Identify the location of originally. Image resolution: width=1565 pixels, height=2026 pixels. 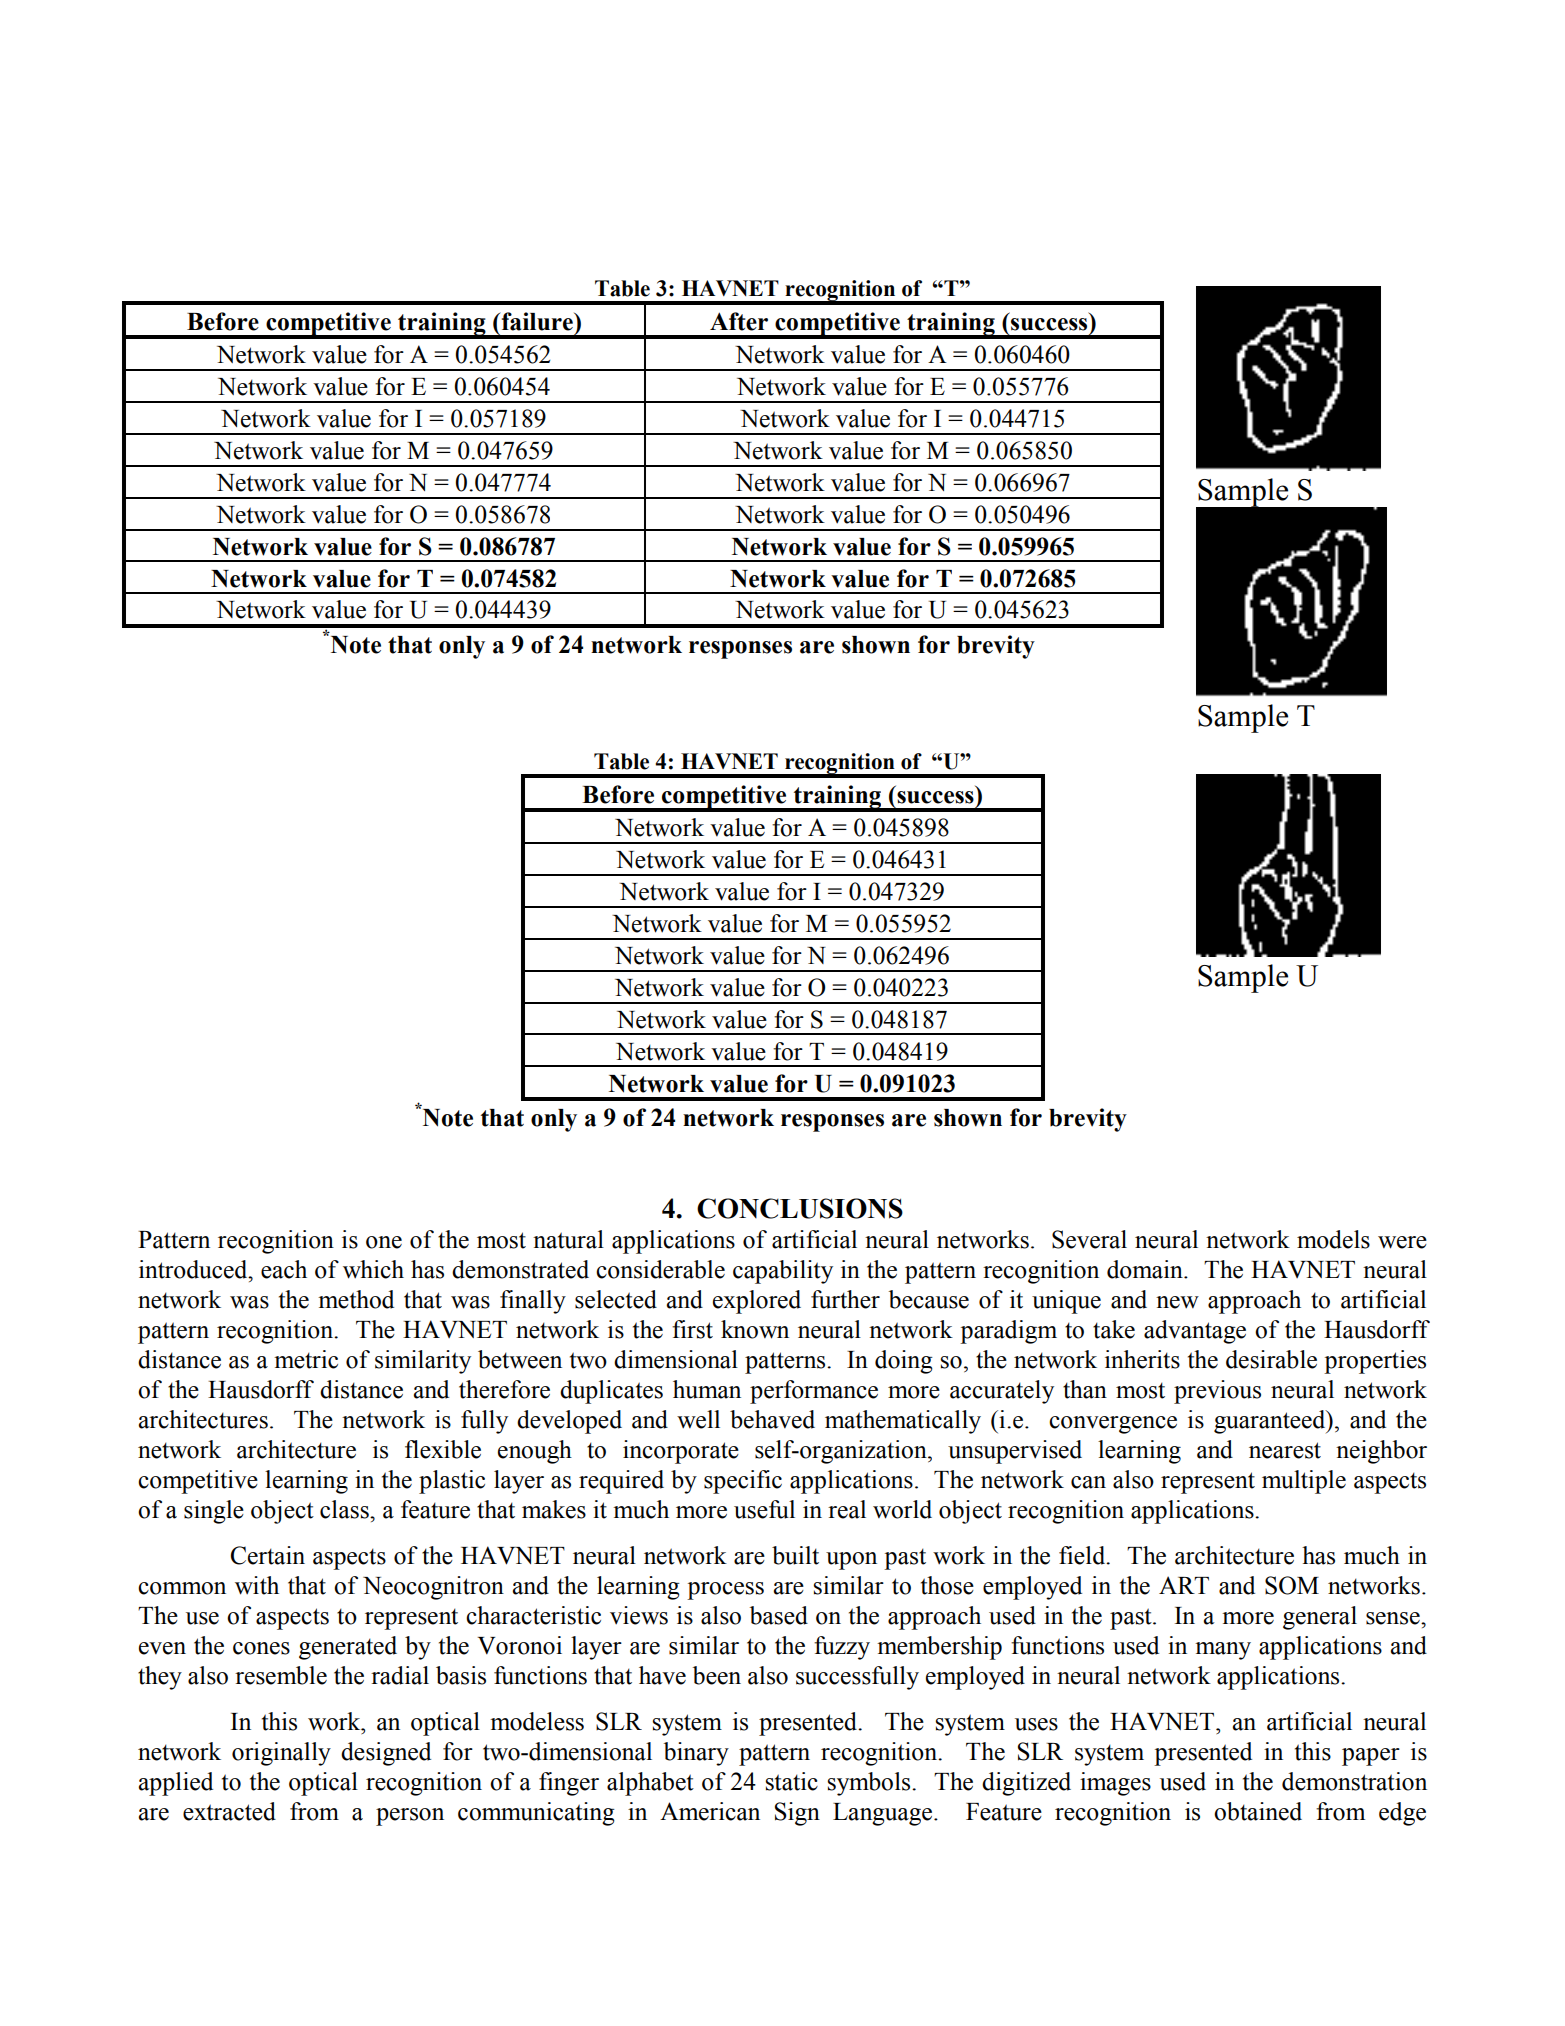
(281, 1754).
